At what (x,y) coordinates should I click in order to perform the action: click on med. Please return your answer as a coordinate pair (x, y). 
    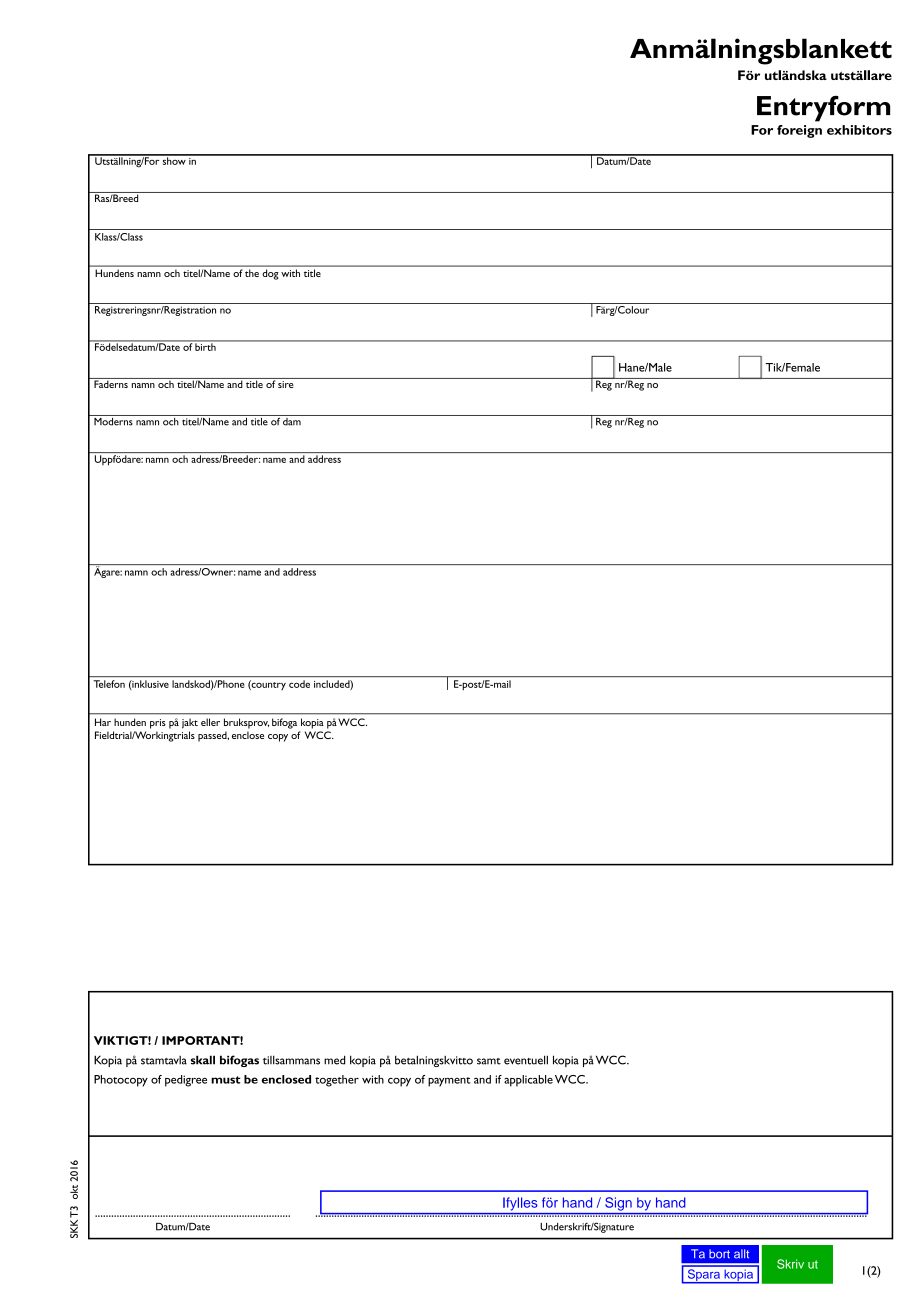
    Looking at the image, I should click on (334, 1060).
